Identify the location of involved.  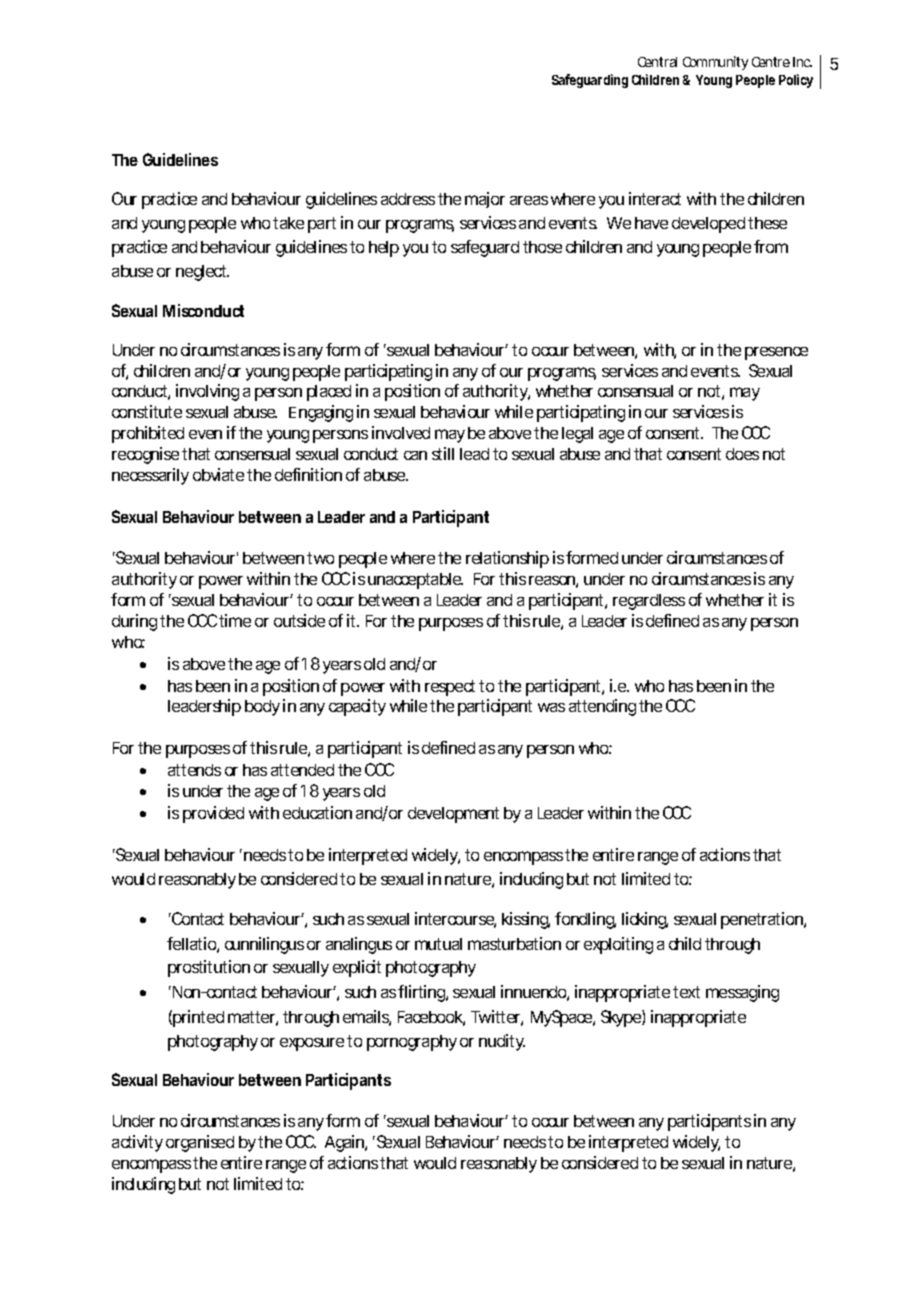
(401, 432).
